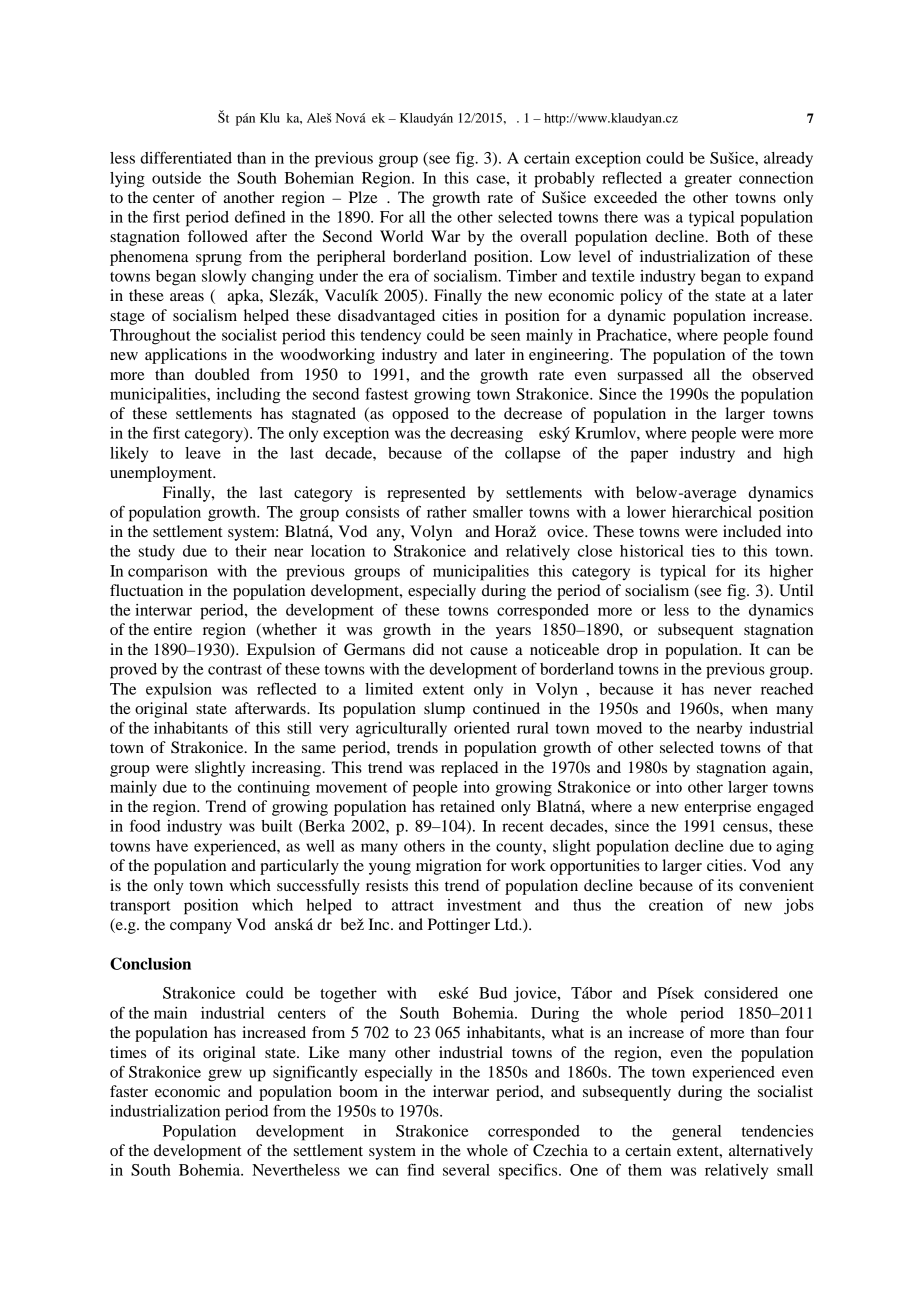 The height and width of the screenshot is (1308, 924). I want to click on several, so click(466, 1170).
